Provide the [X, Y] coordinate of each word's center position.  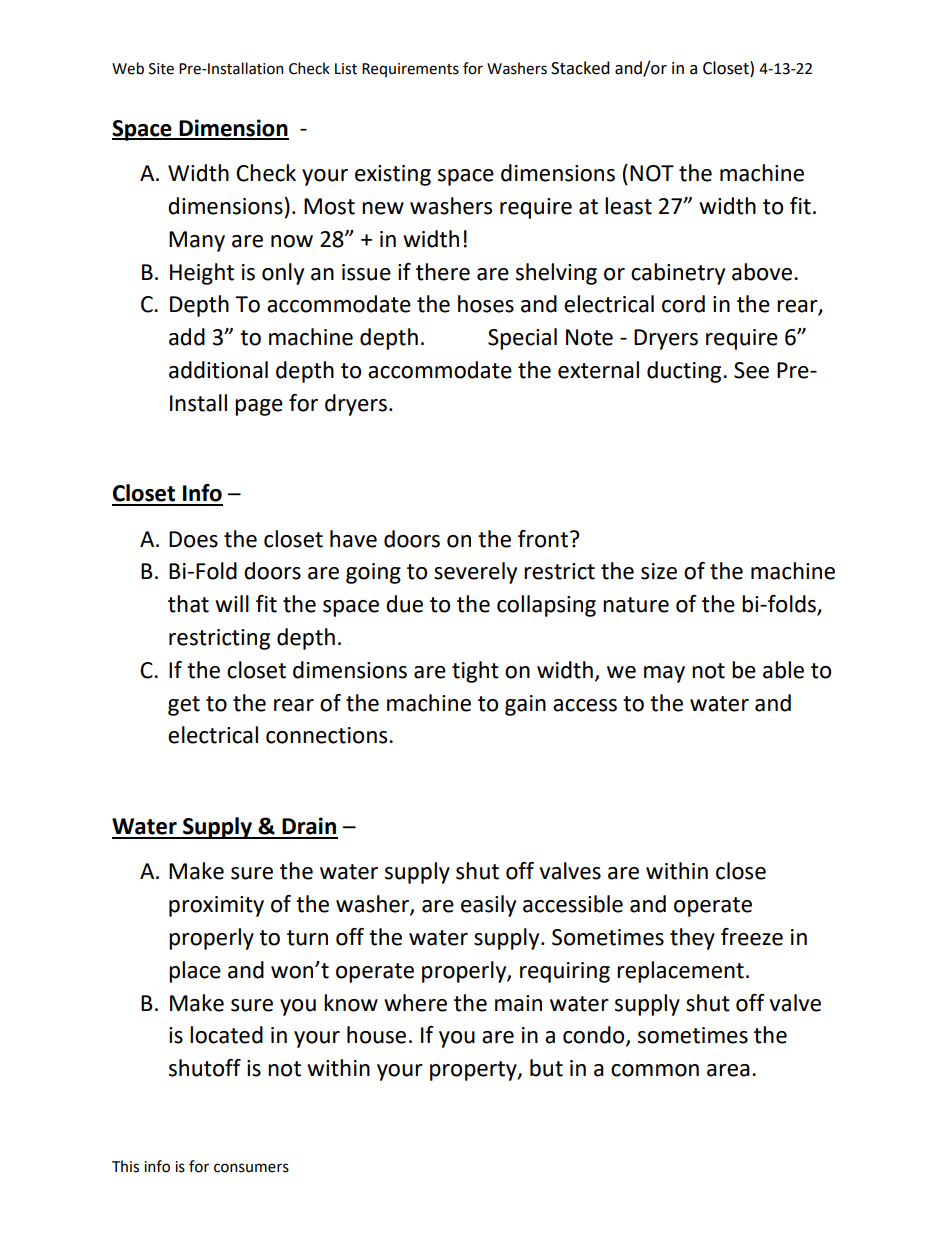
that [188, 604]
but [546, 1068]
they [692, 939]
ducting [685, 372]
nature [636, 605]
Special [522, 339]
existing [393, 175]
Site [161, 69]
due [404, 604]
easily [488, 906]
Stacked [580, 68]
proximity [216, 906]
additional [218, 370]
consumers [251, 1168]
